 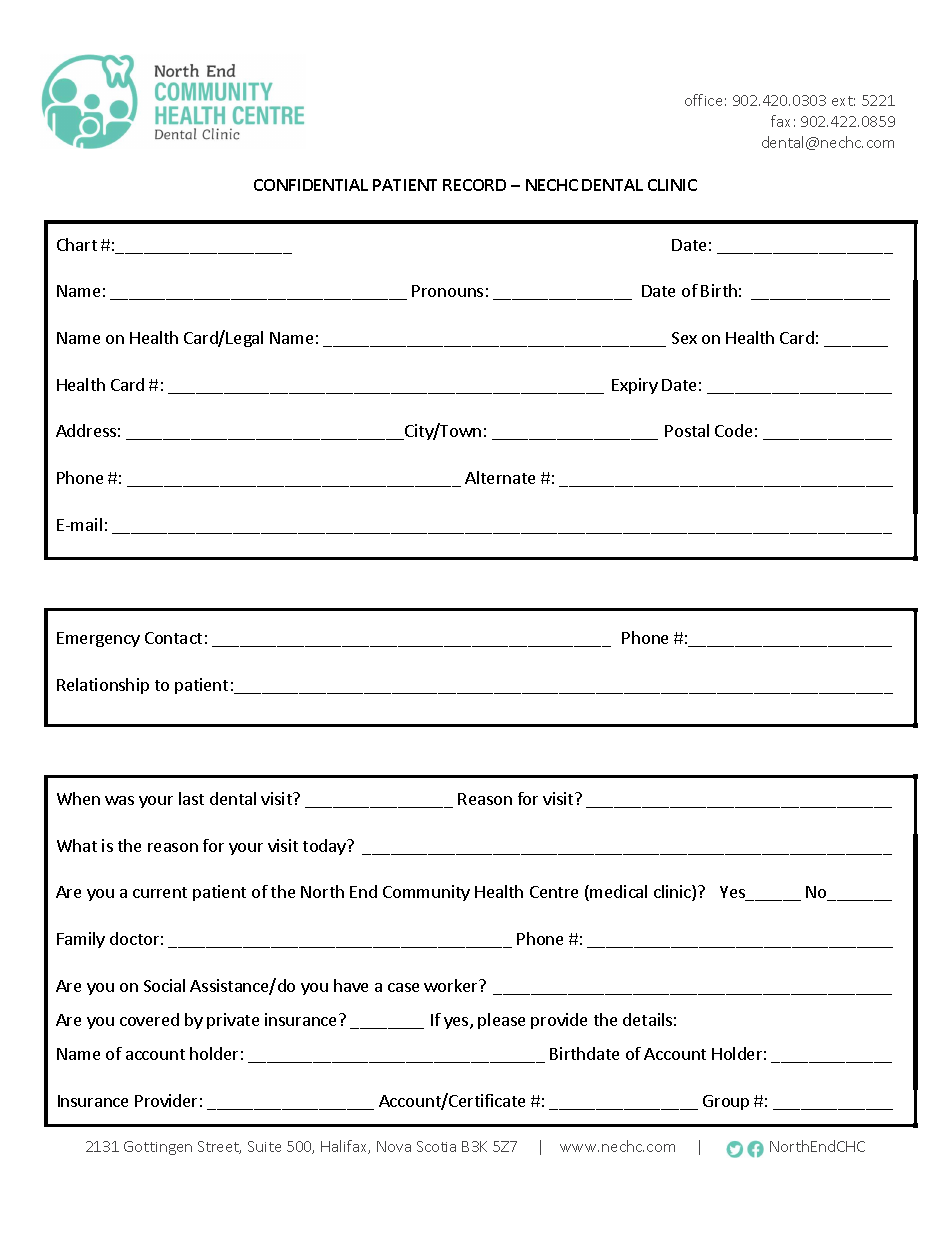 What do you see at coordinates (173, 638) in the screenshot?
I see `Contact` at bounding box center [173, 638].
